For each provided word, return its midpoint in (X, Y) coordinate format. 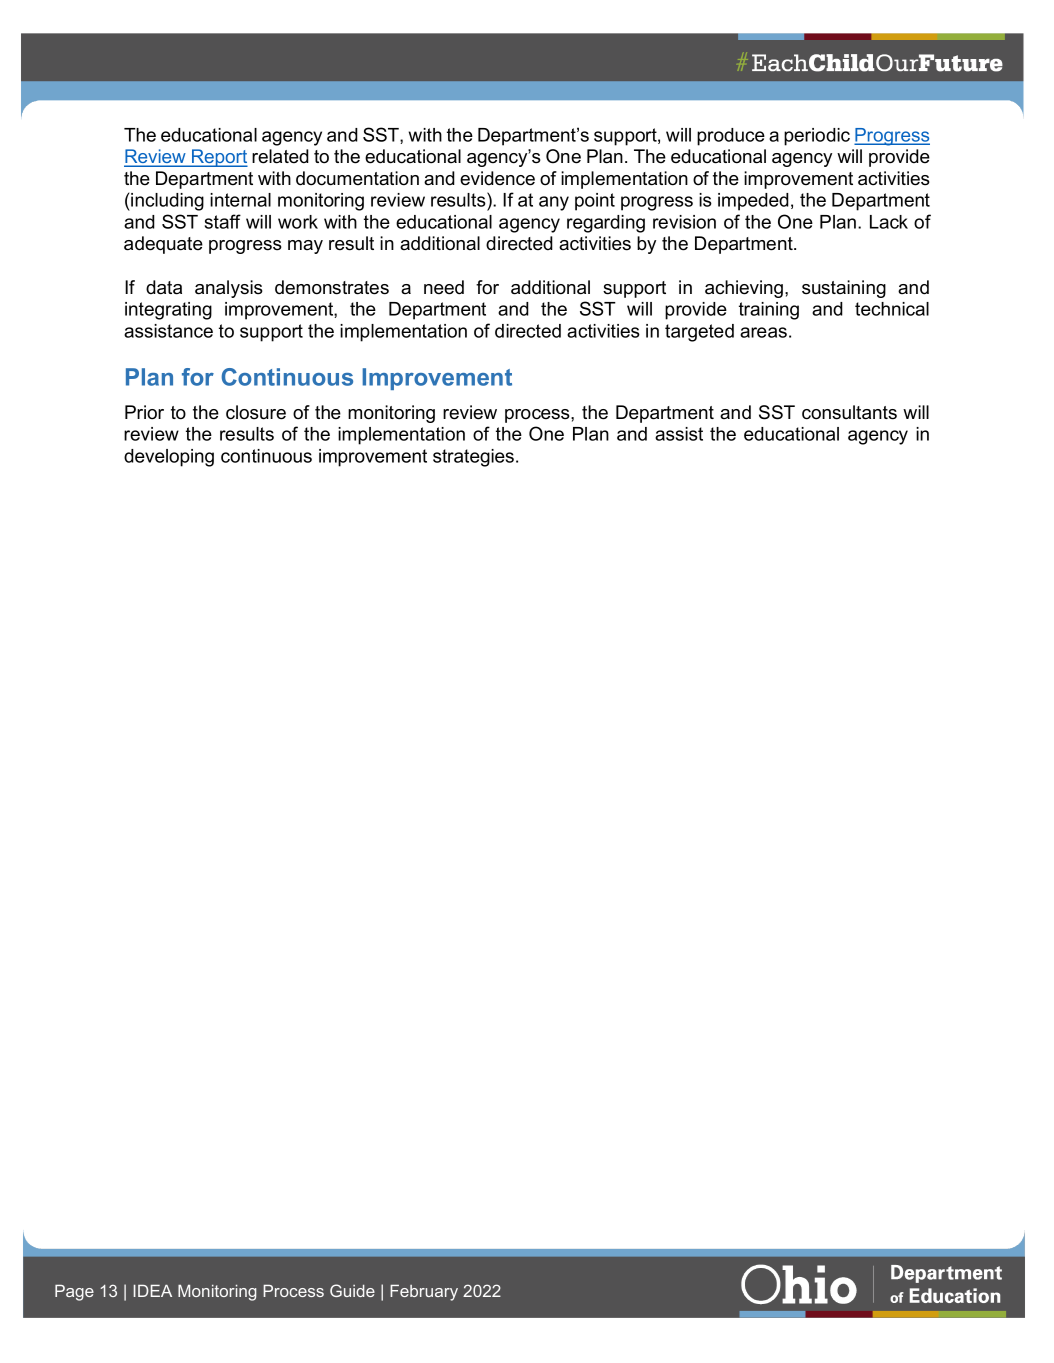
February (424, 1293)
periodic (817, 137)
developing (169, 458)
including (166, 202)
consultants (849, 412)
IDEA (153, 1291)
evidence (497, 178)
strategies (475, 458)
